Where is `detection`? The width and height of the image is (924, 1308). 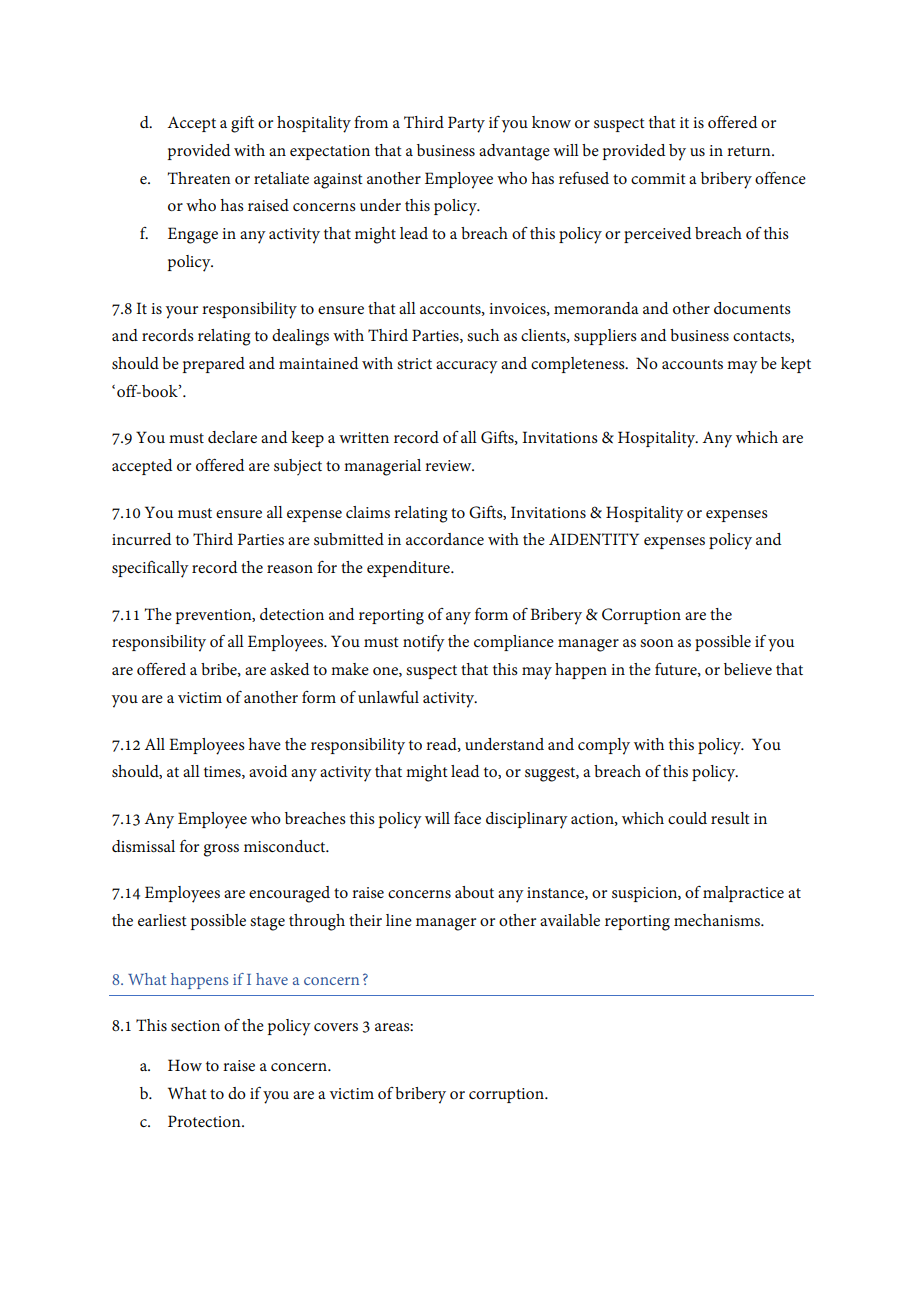 detection is located at coordinates (292, 614).
